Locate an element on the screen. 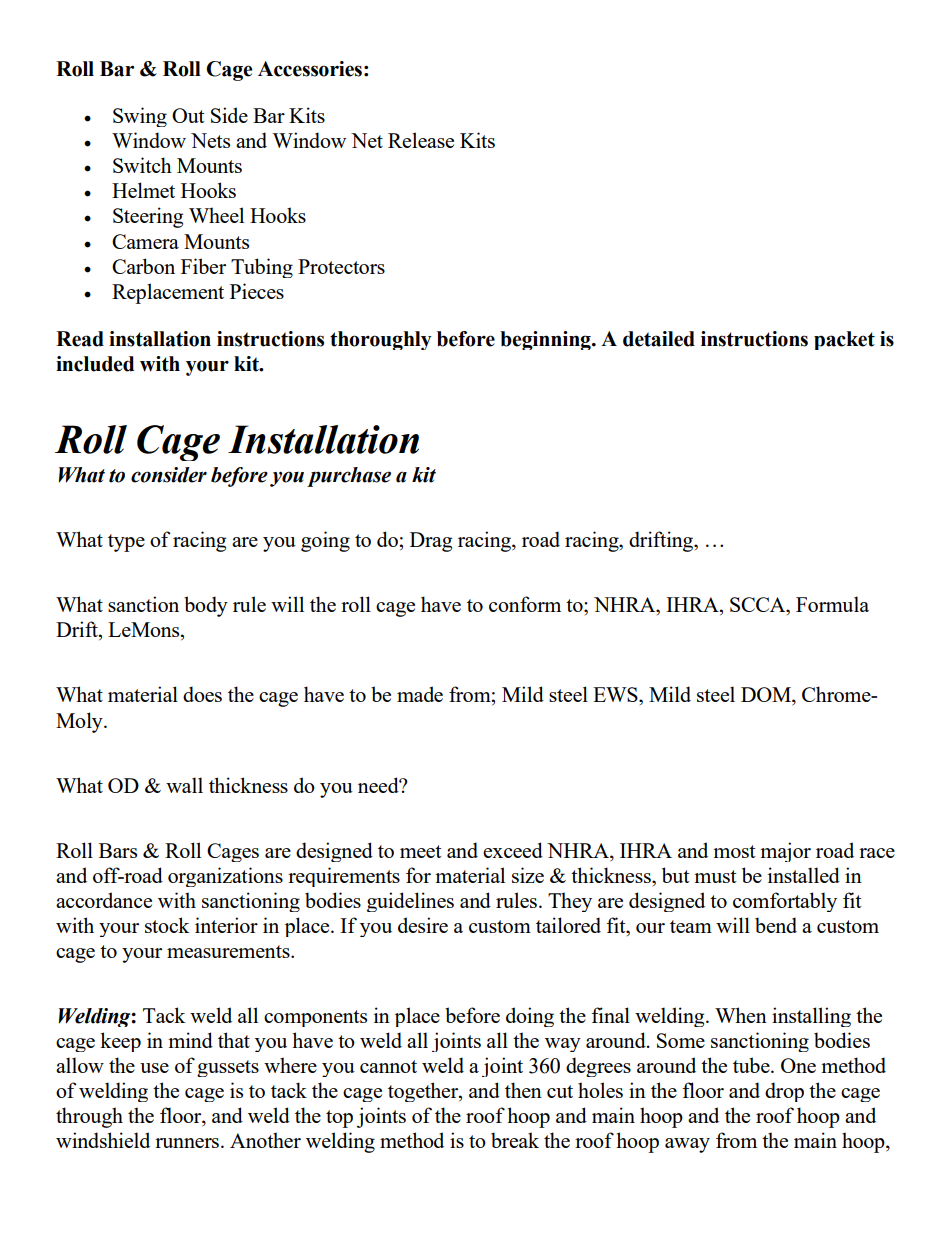 This screenshot has height=1233, width=952. runners is located at coordinates (188, 1143).
